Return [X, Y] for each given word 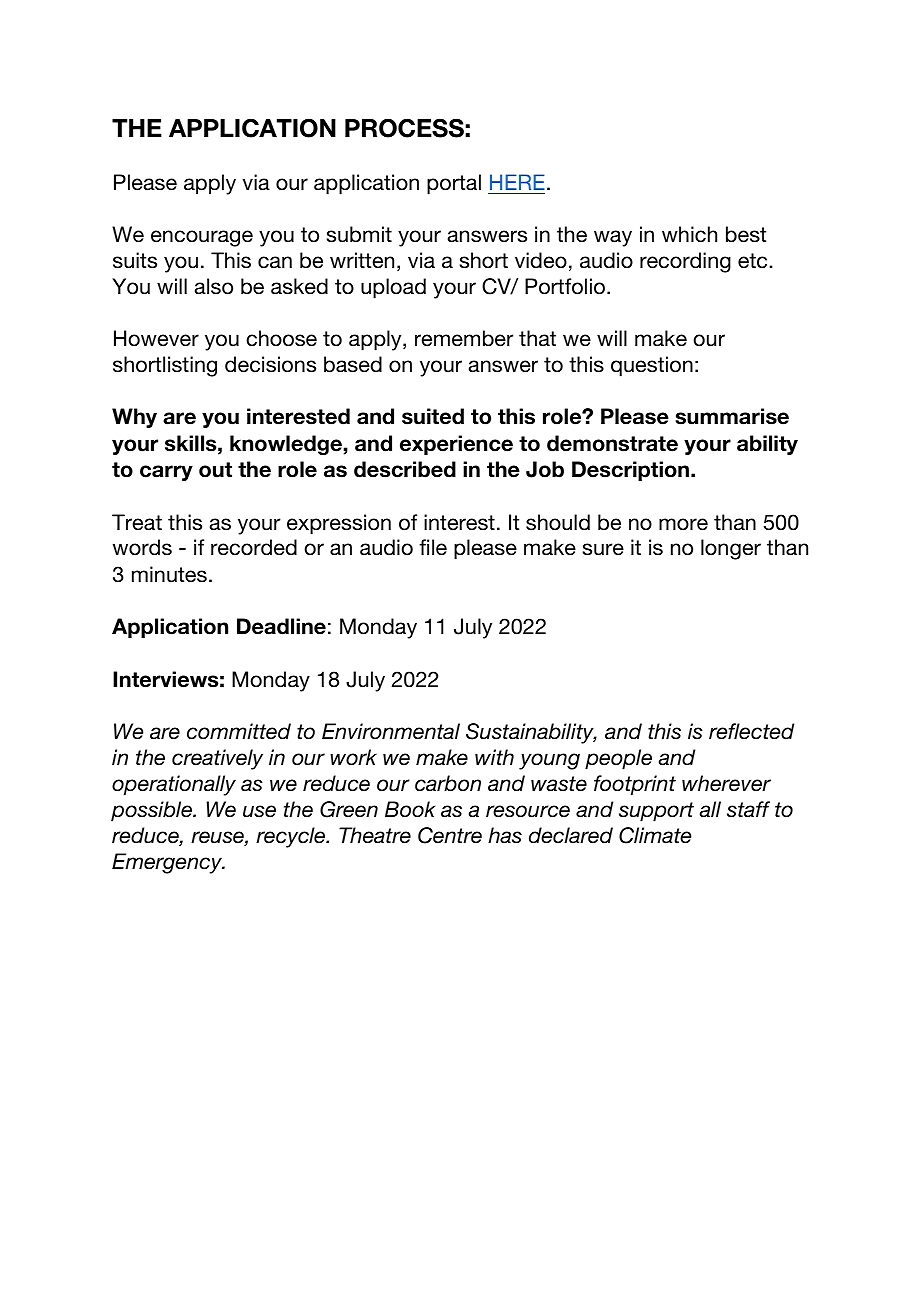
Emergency [168, 863]
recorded [254, 547]
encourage [202, 238]
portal [454, 184]
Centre [450, 835]
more [683, 524]
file [433, 547]
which [689, 234]
